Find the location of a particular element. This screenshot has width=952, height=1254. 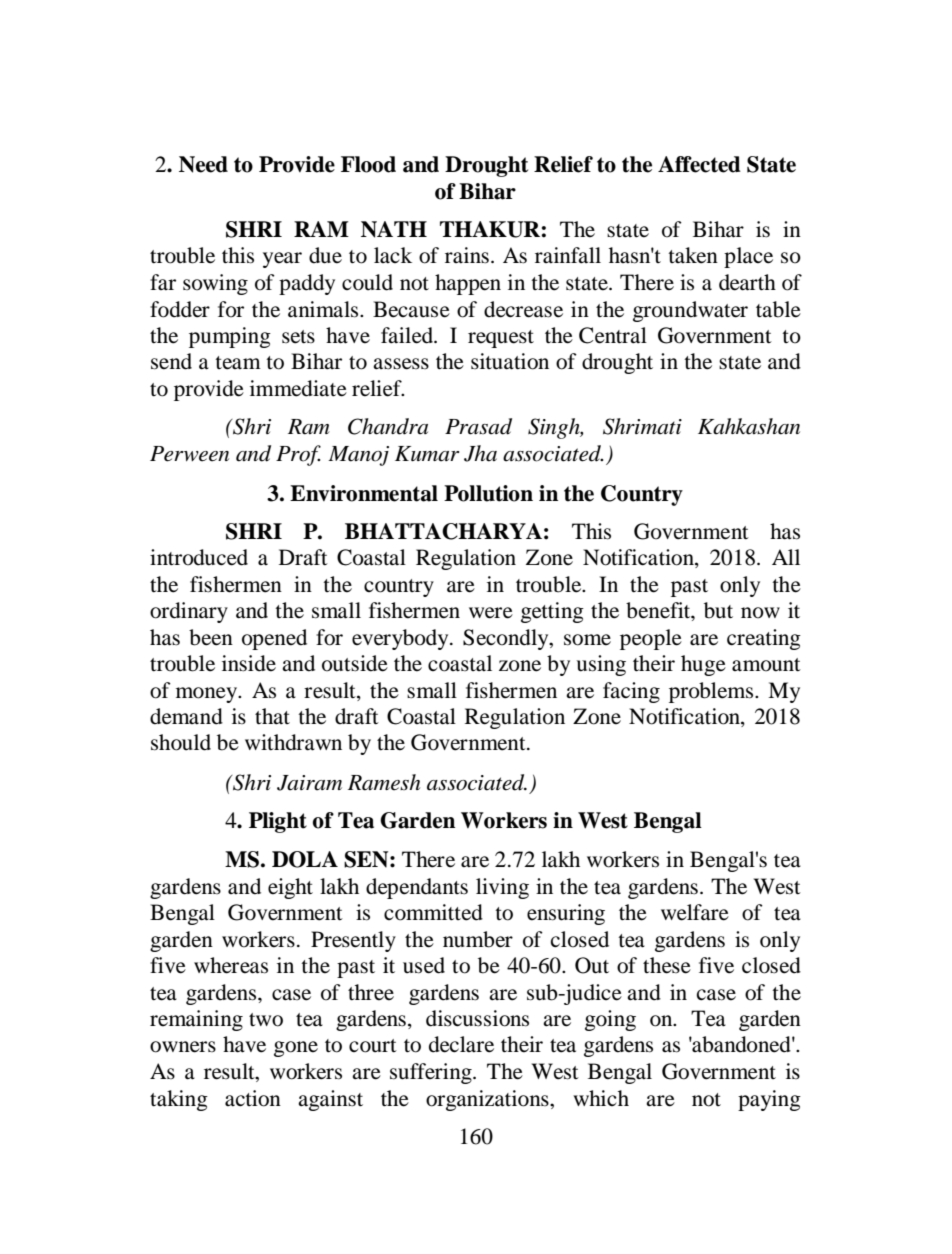

action is located at coordinates (253, 1098).
